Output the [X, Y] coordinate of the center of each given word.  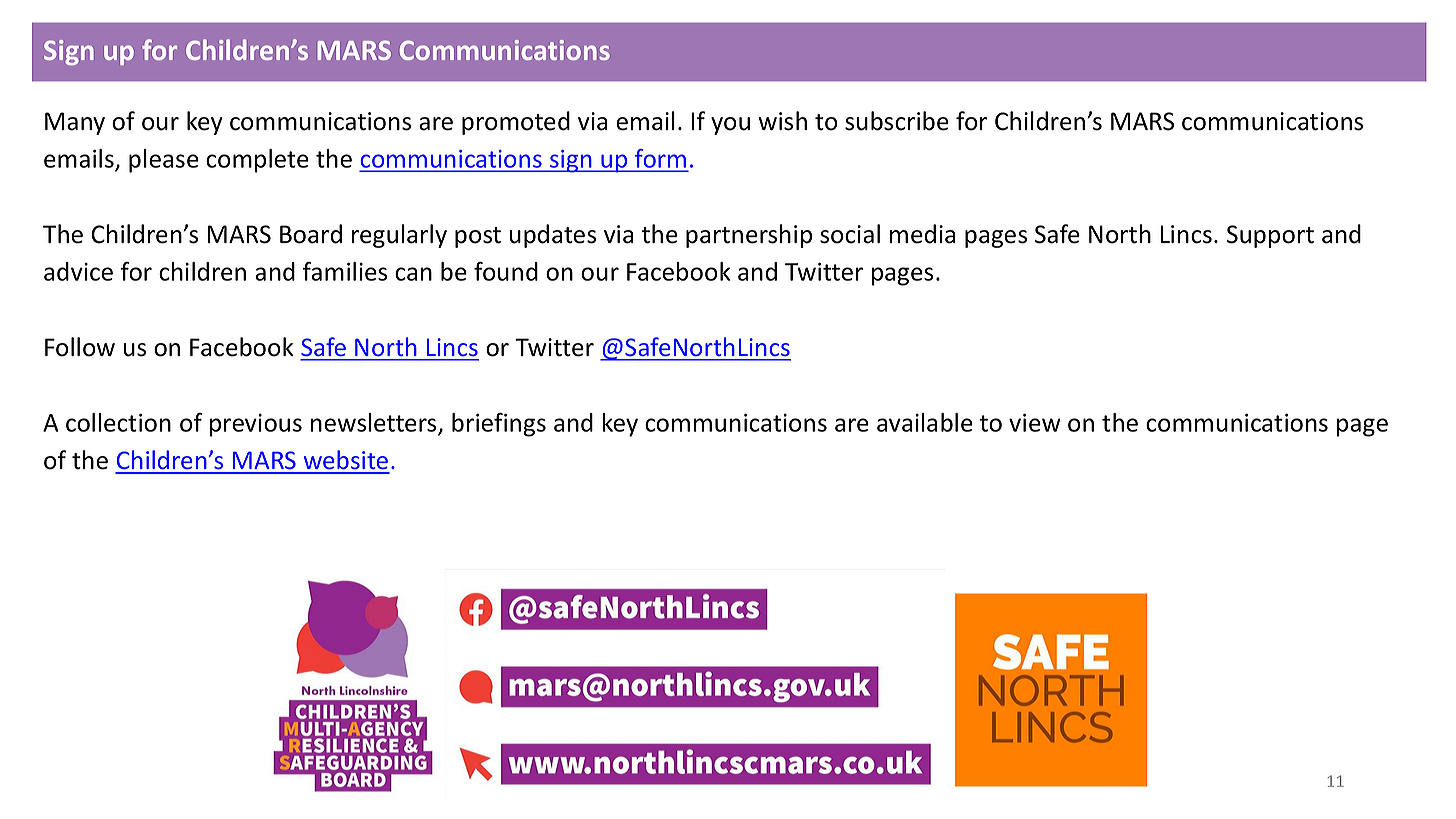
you [730, 126]
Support [1270, 236]
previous [256, 425]
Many [75, 123]
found [506, 271]
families [345, 271]
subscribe [897, 121]
